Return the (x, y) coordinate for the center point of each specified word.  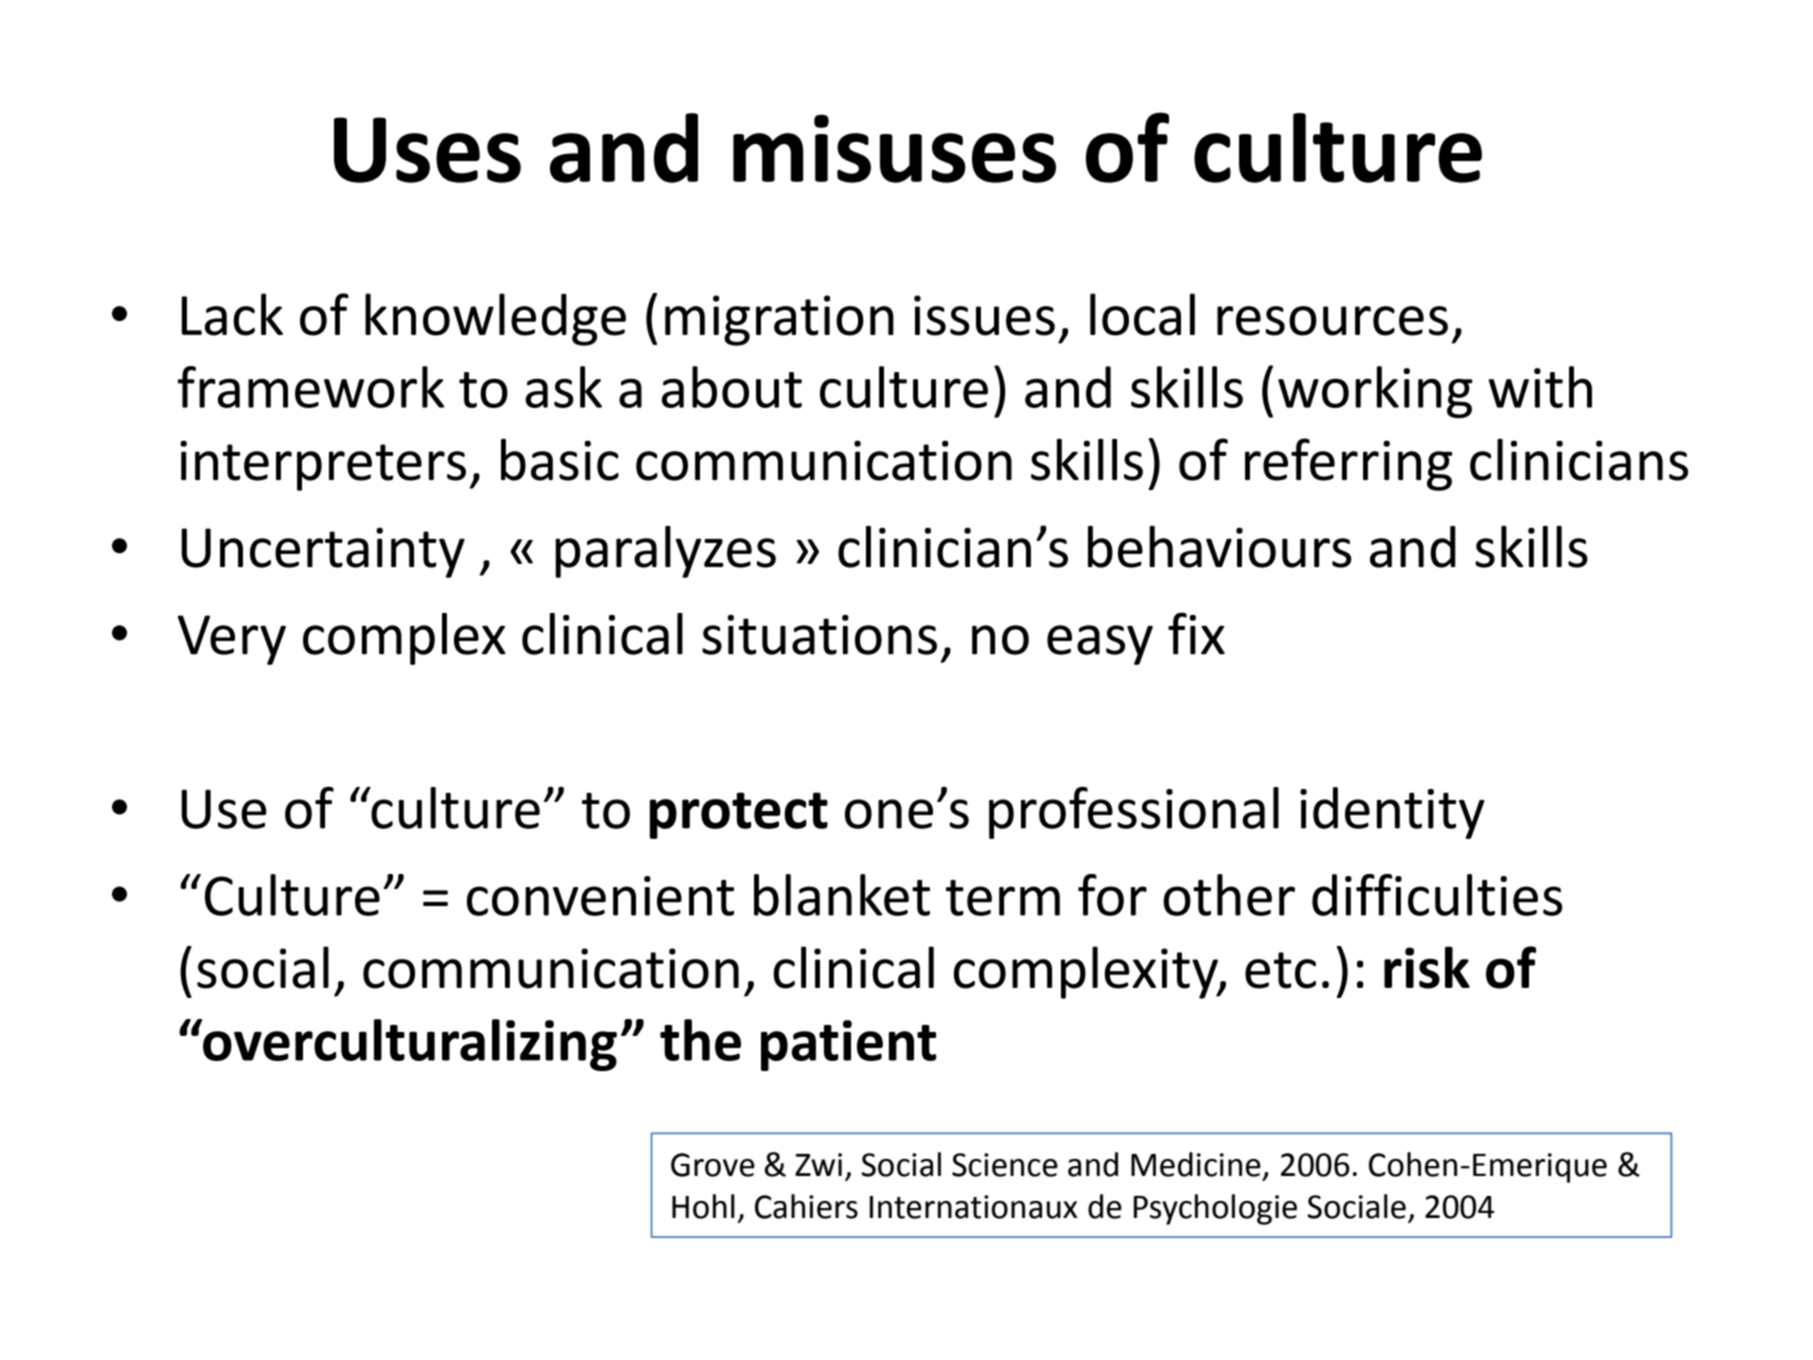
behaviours (1219, 547)
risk (1427, 967)
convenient (600, 896)
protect (739, 815)
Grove (713, 1165)
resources (1332, 321)
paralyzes (665, 552)
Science (1005, 1165)
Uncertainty (323, 552)
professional (1134, 813)
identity (1392, 813)
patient (848, 1045)
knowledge (495, 319)
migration (779, 320)
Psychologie (1215, 1209)
